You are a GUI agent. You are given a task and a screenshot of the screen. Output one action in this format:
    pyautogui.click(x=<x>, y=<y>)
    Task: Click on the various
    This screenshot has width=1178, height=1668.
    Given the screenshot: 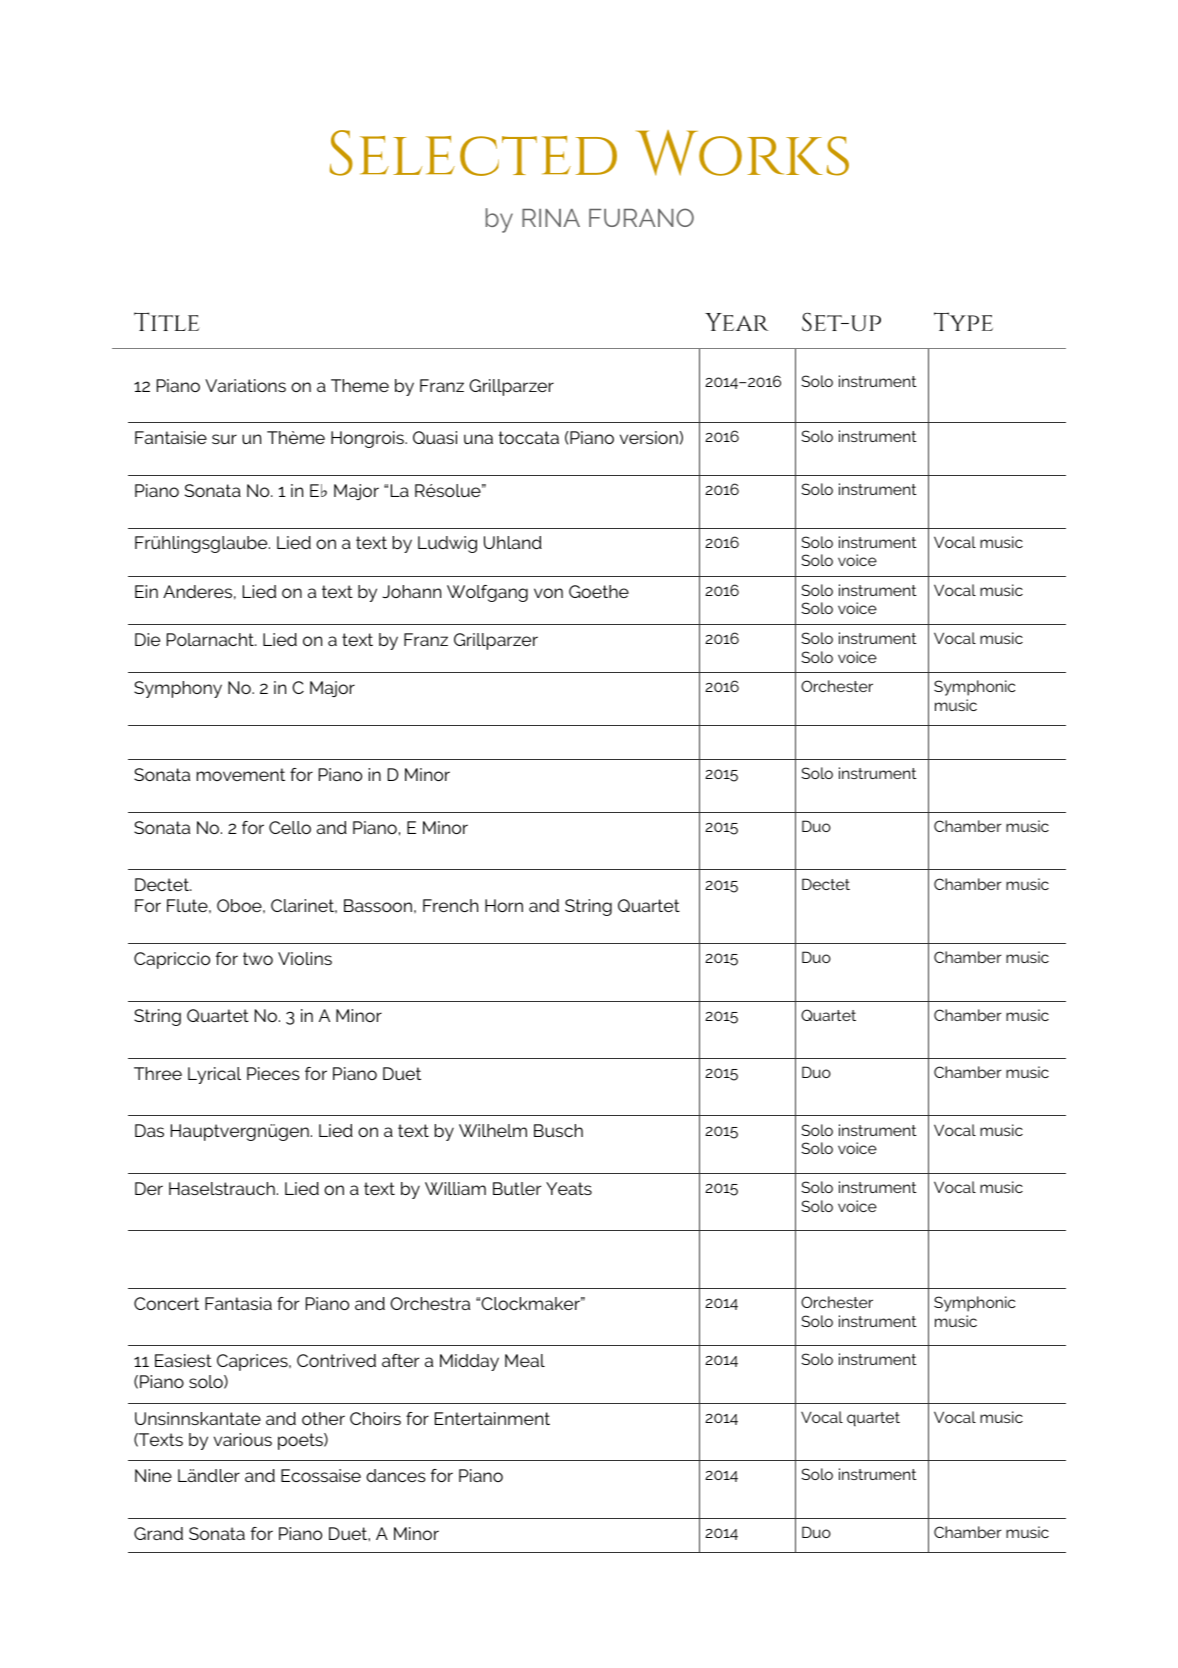 What is the action you would take?
    pyautogui.click(x=243, y=1439)
